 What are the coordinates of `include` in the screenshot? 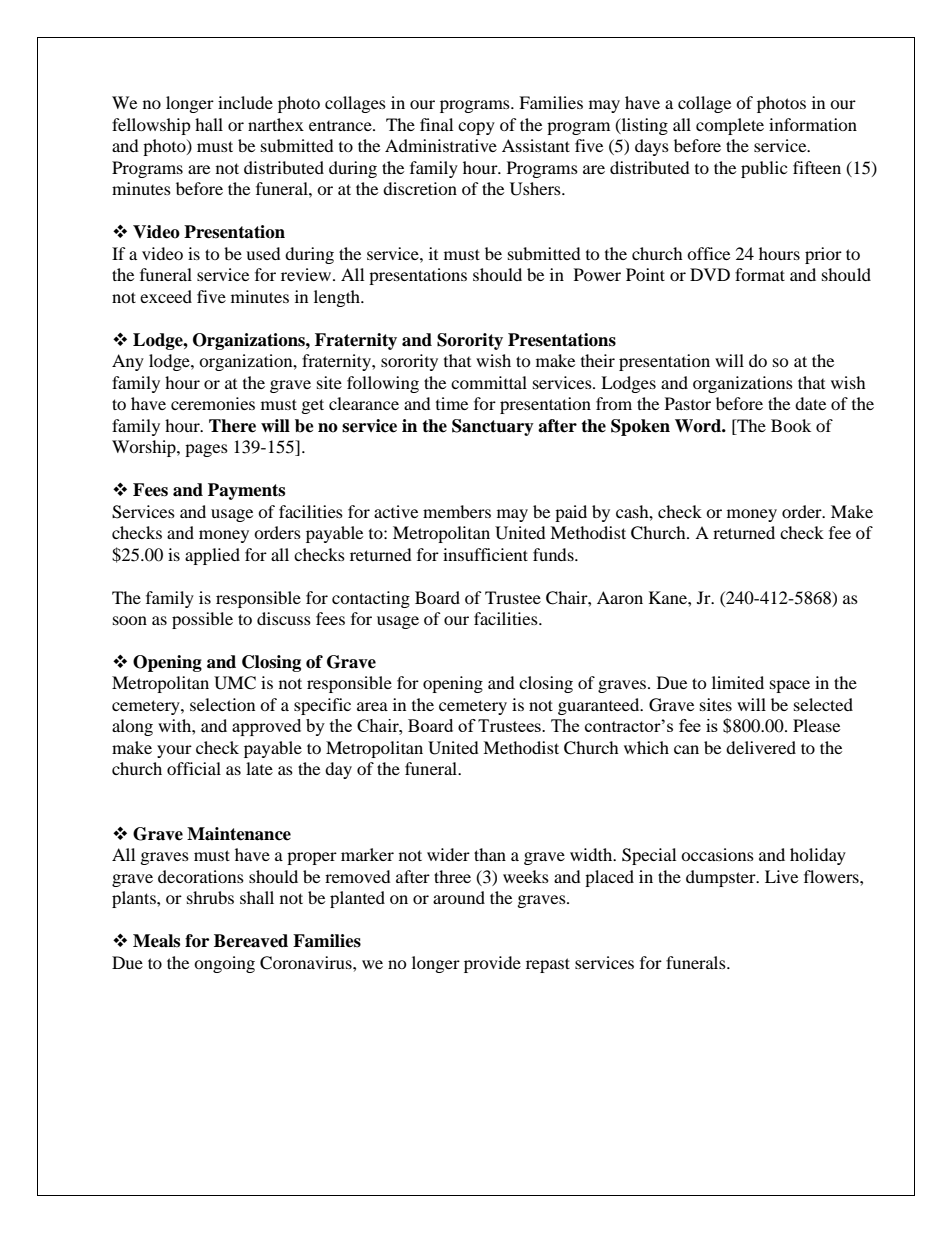 It's located at (245, 102).
